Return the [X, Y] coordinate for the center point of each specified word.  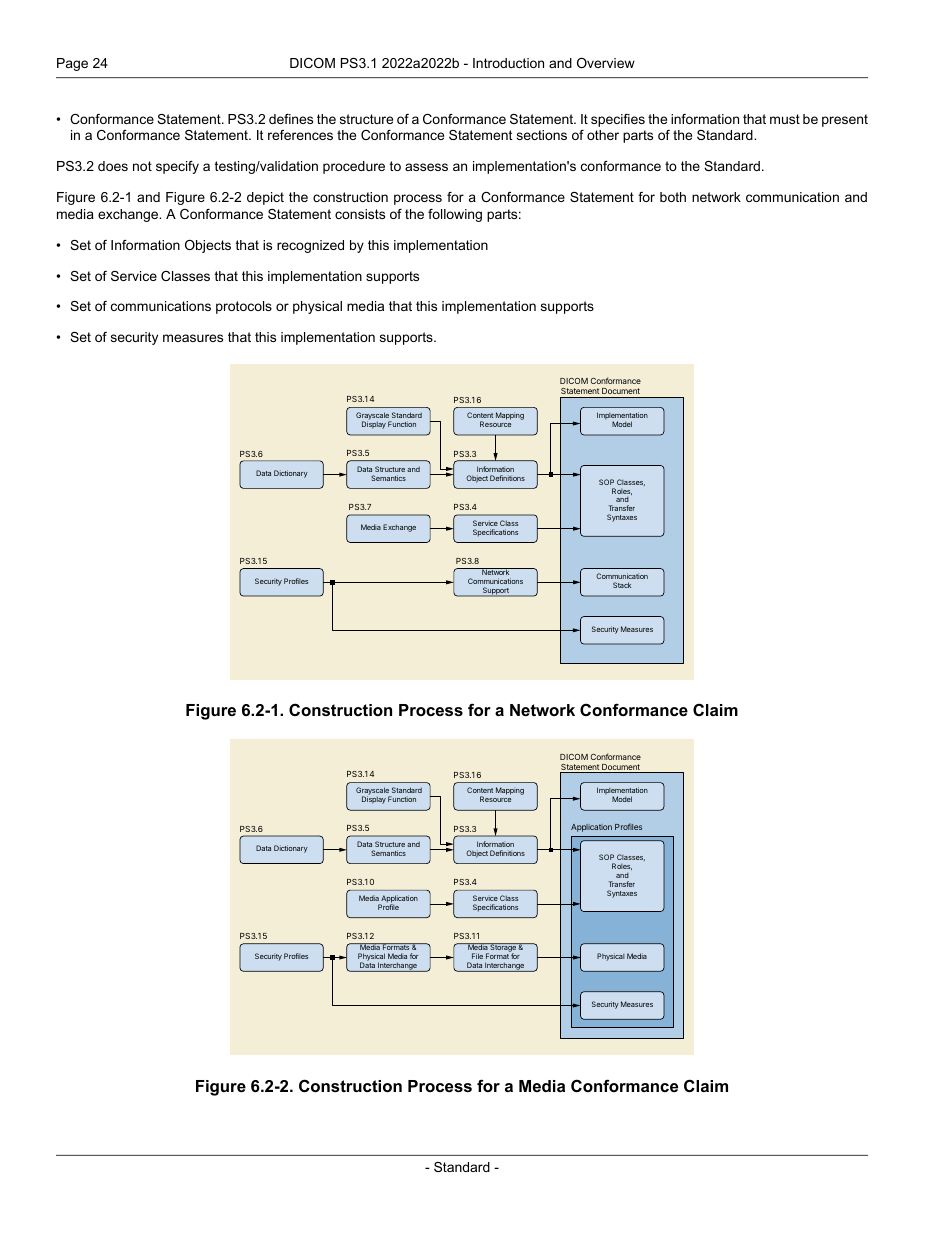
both [673, 197]
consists [360, 214]
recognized [310, 246]
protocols [244, 307]
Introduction [508, 63]
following [455, 215]
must [785, 119]
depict [265, 198]
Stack [622, 585]
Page [72, 64]
